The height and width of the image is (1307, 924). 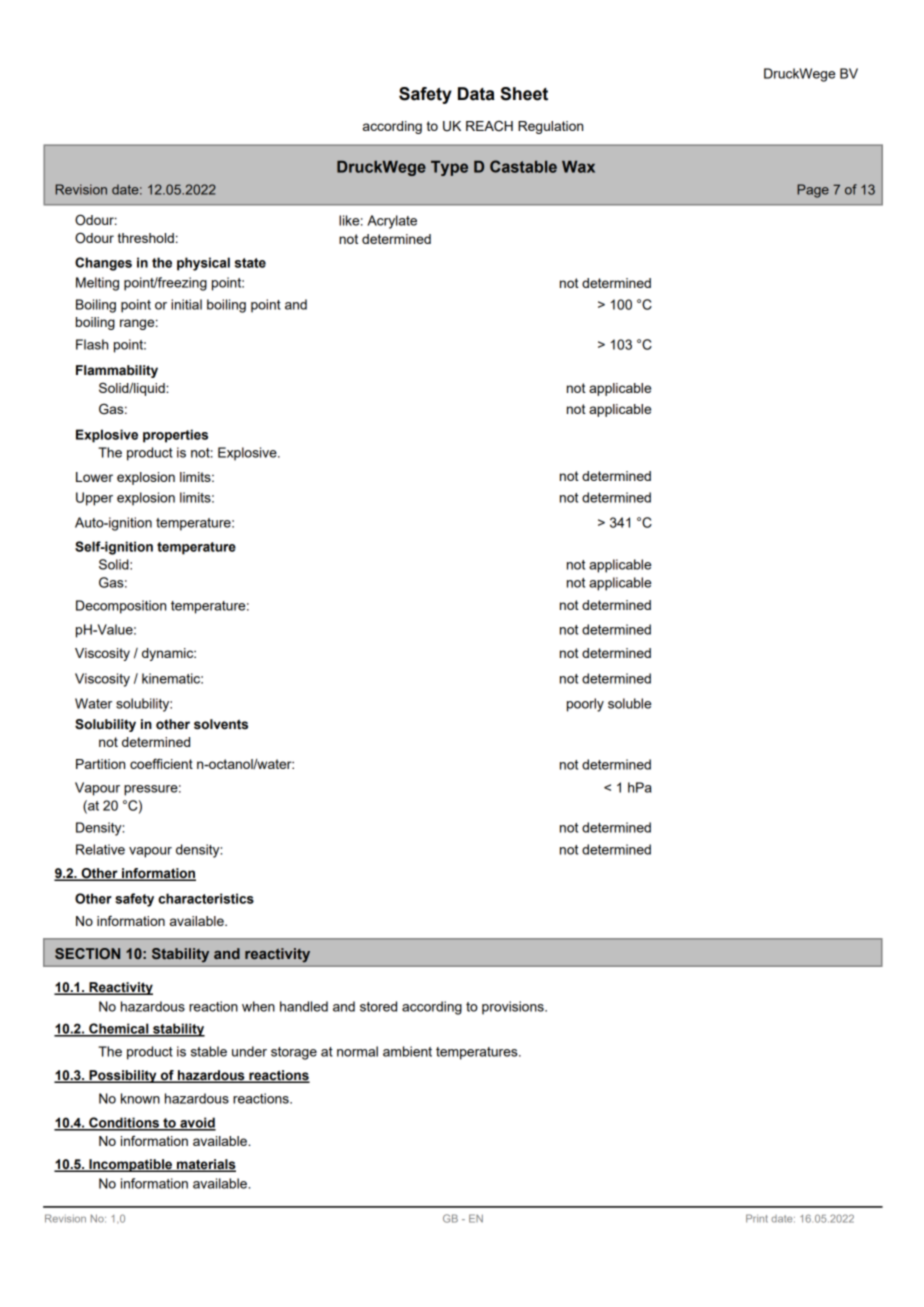 I want to click on Page, so click(x=813, y=191).
